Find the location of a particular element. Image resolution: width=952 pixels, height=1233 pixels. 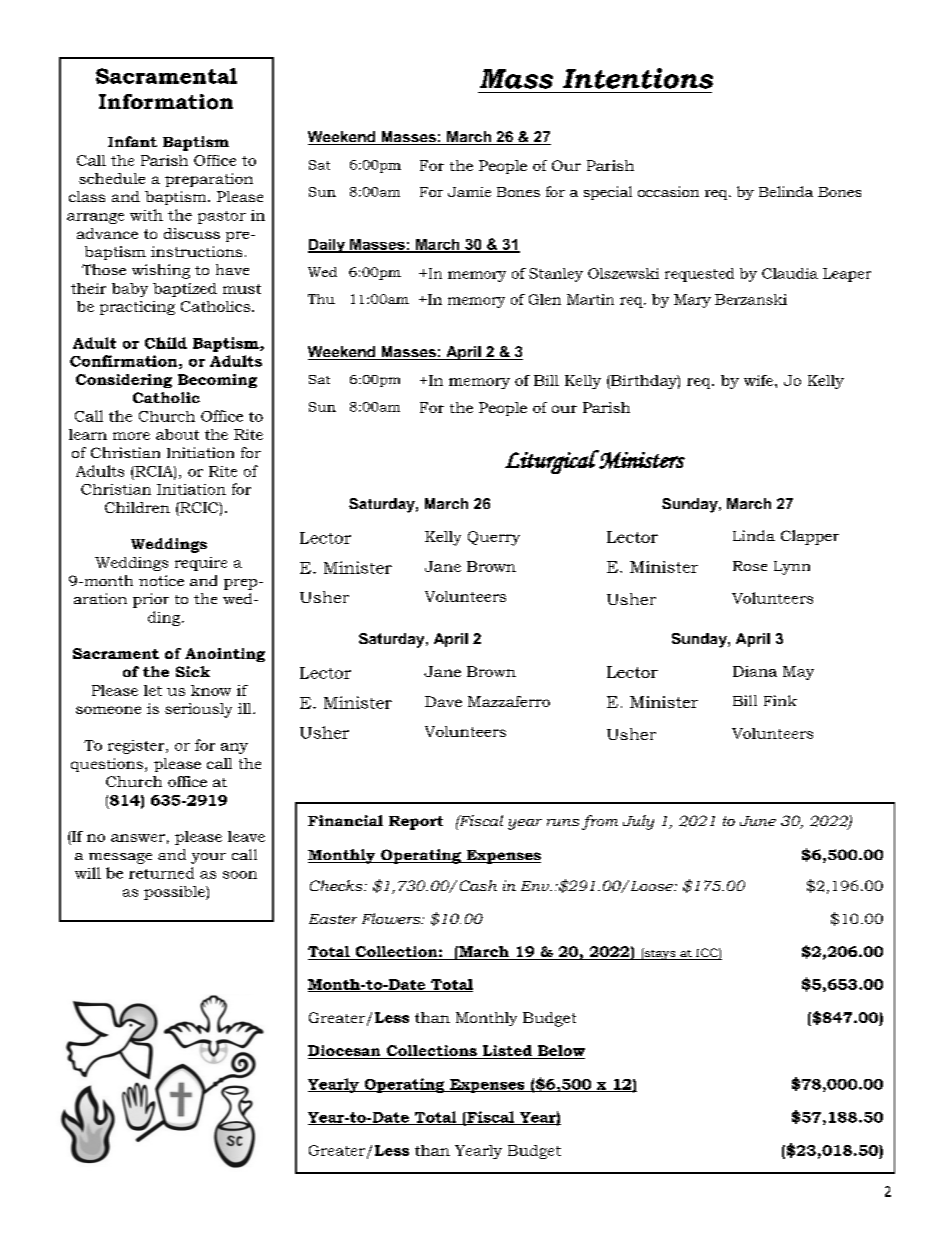

Jamie is located at coordinates (469, 192).
